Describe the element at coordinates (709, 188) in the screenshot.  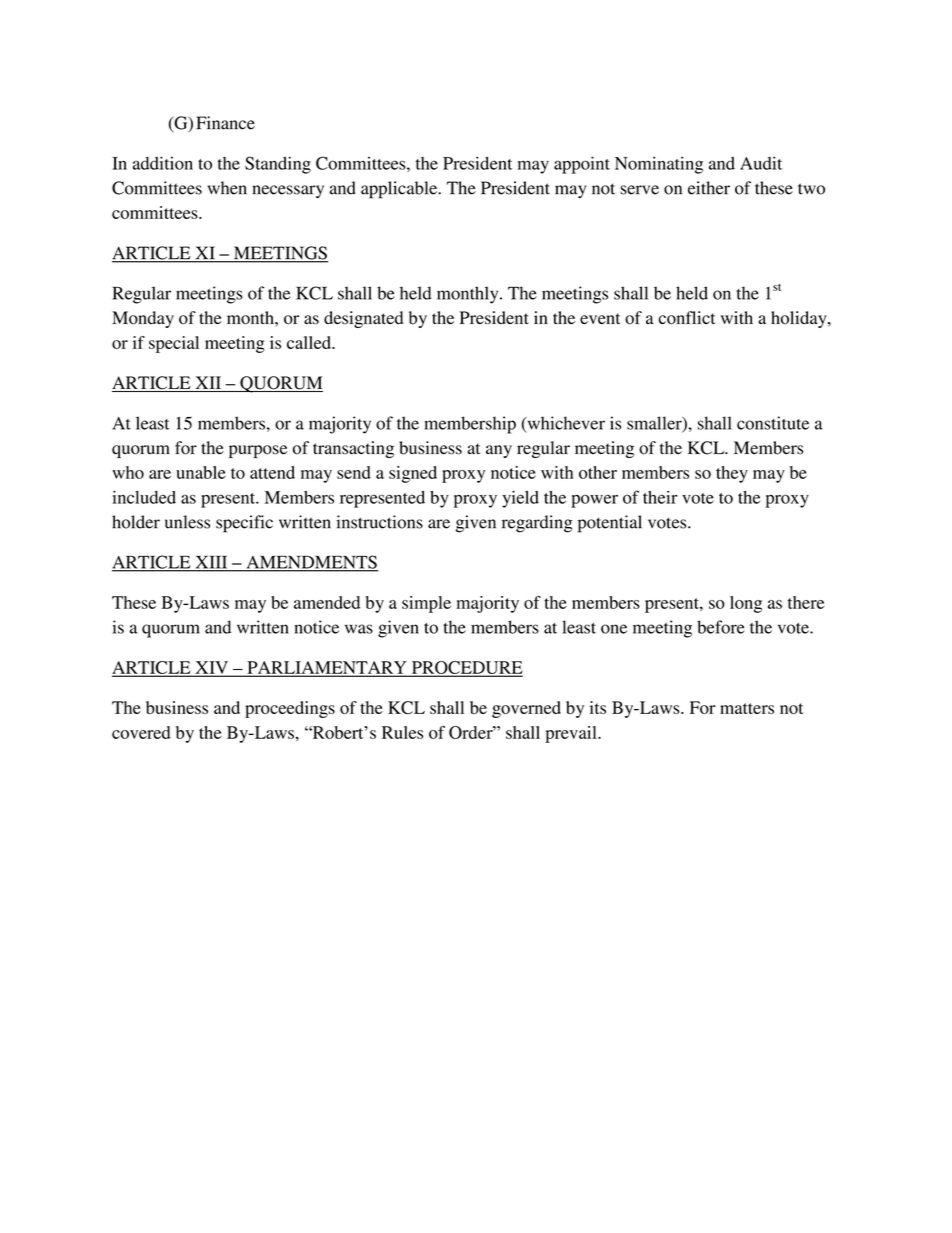
I see `either` at that location.
